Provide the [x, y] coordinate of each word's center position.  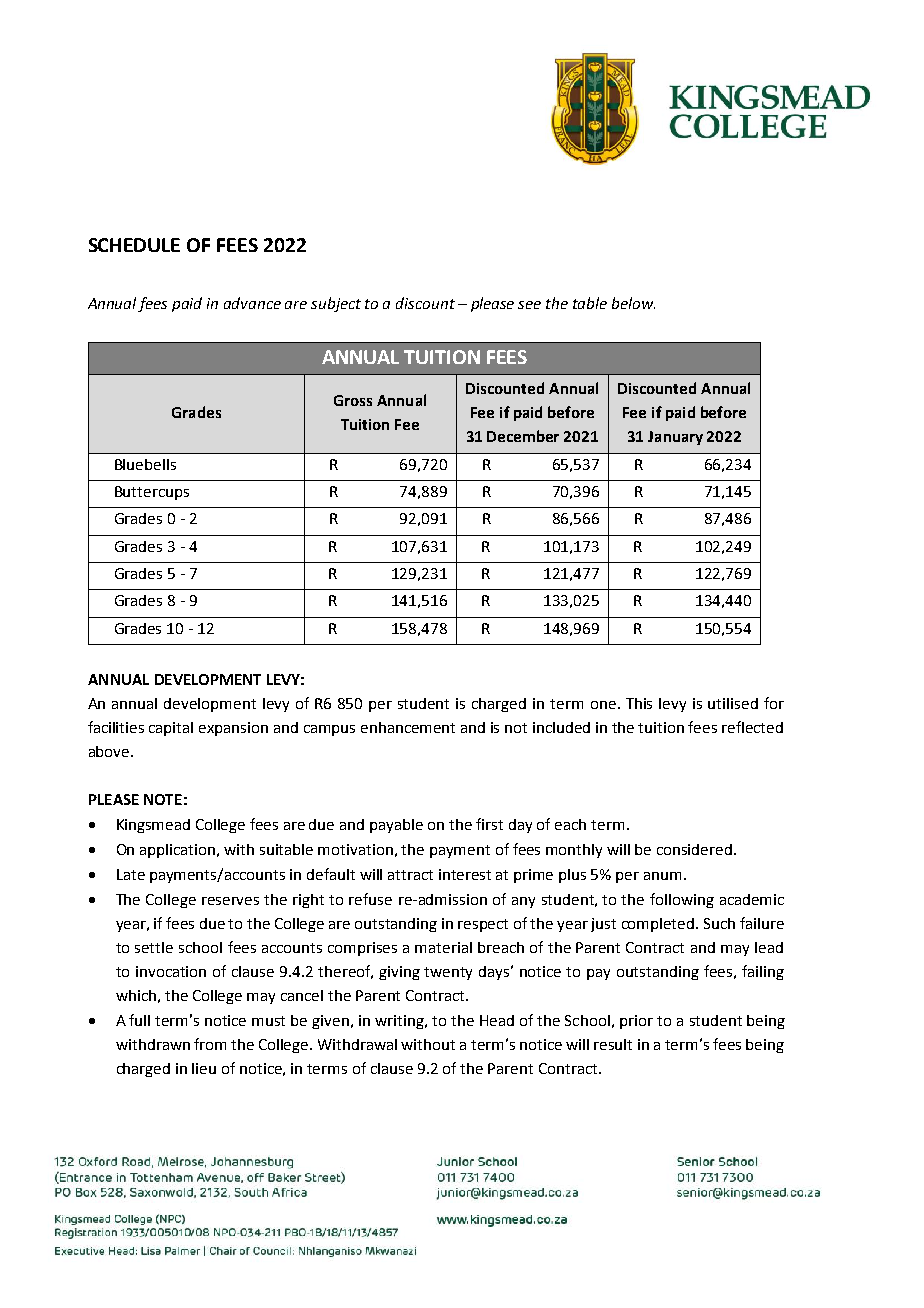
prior [636, 1022]
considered [696, 849]
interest [465, 874]
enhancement [408, 727]
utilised [733, 703]
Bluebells [145, 464]
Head [497, 1020]
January [675, 438]
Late [131, 874]
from [210, 1044]
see [529, 305]
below [633, 303]
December [523, 436]
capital [171, 729]
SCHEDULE [134, 245]
